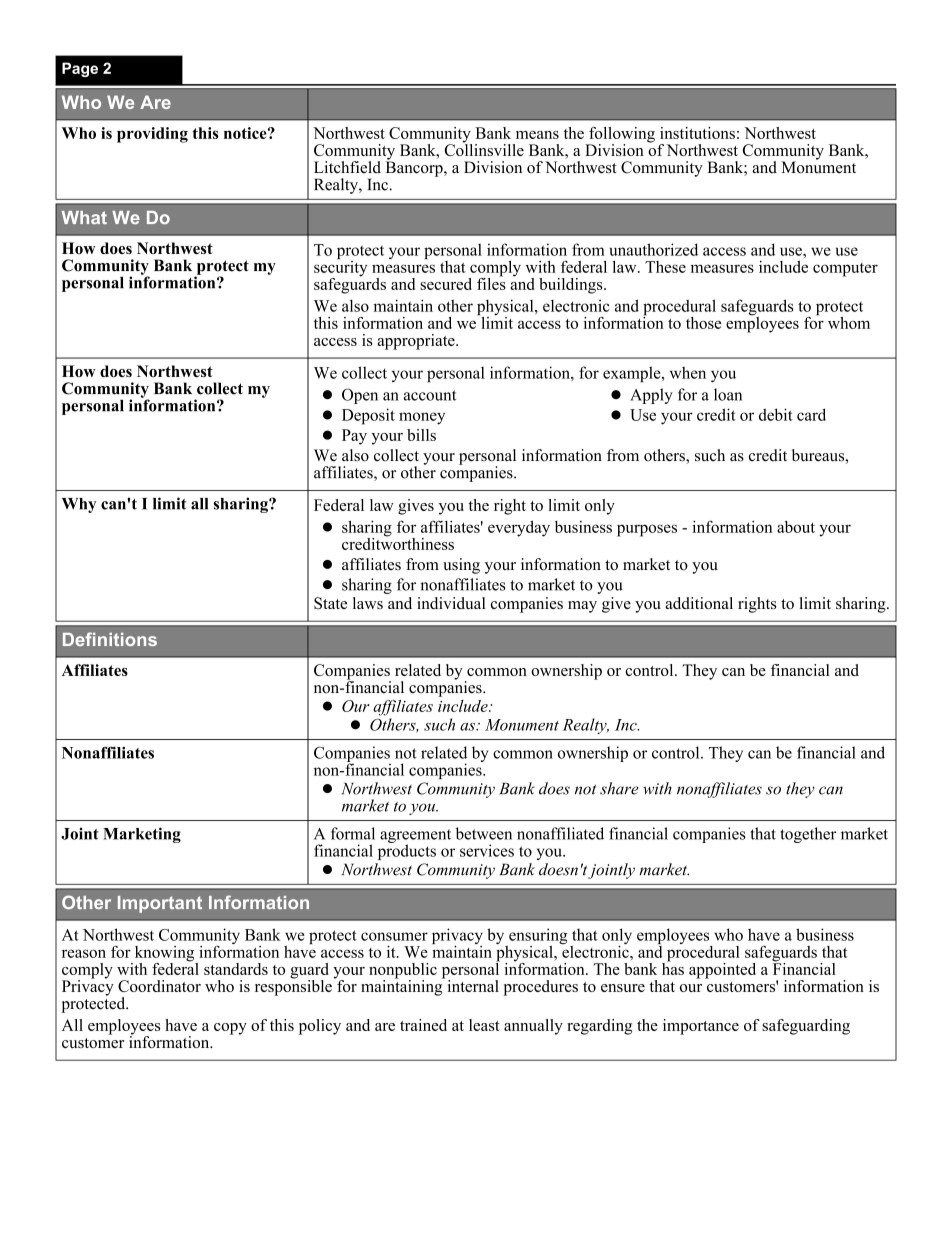 This screenshot has height=1233, width=952. Describe the element at coordinates (484, 149) in the screenshot. I see `Collinsville` at that location.
